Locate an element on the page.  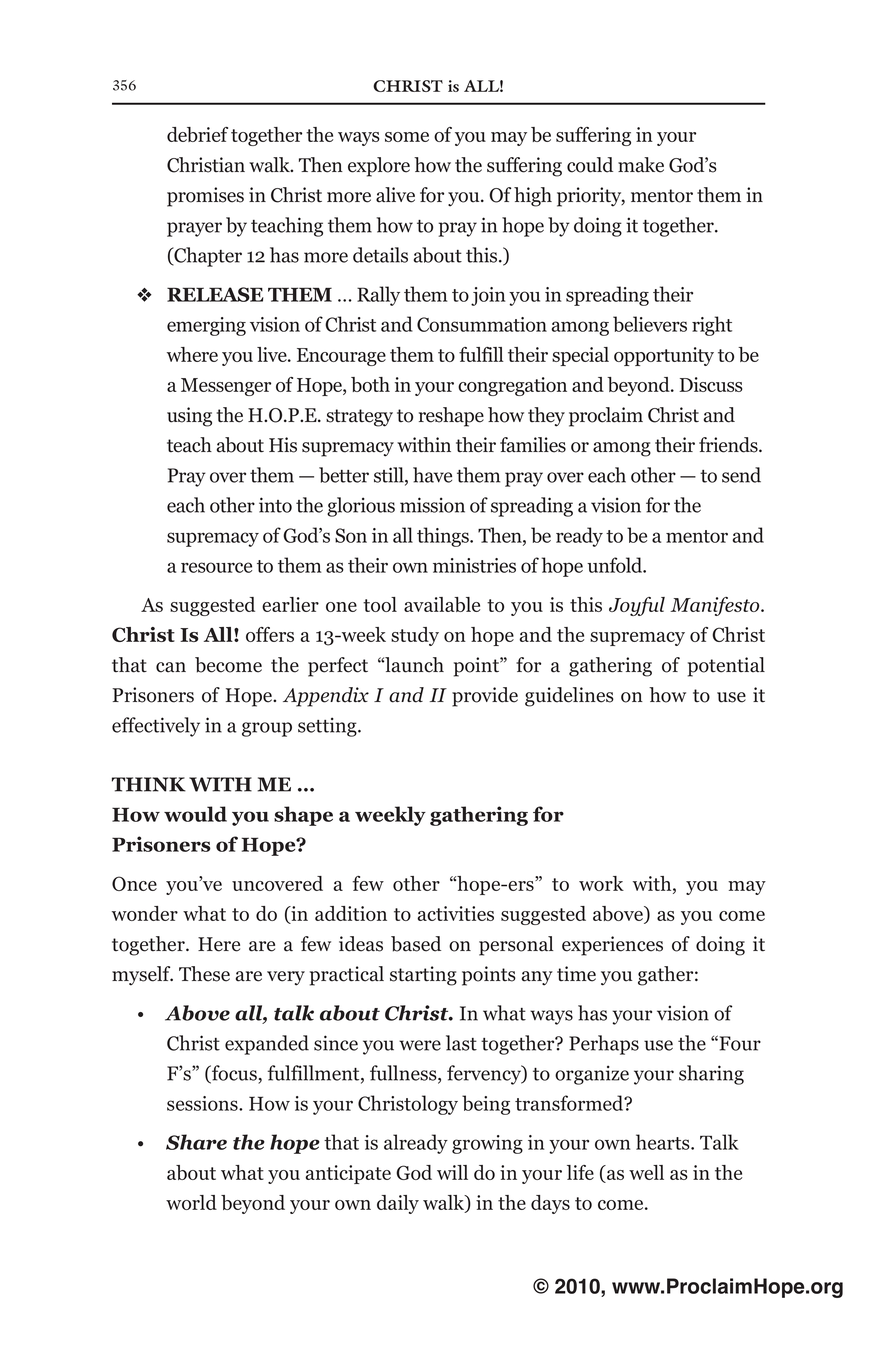
Share is located at coordinates (196, 1142).
